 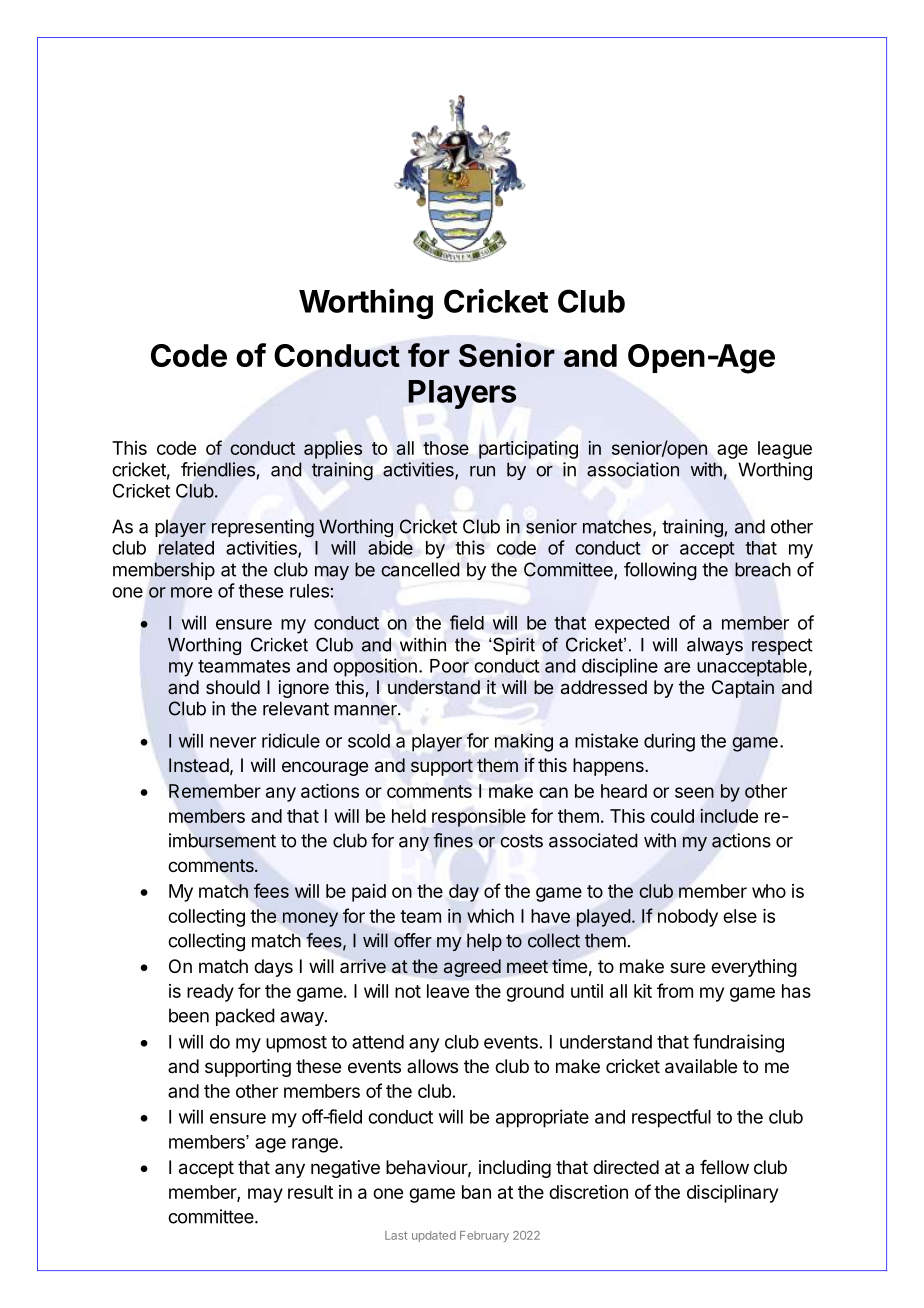 I want to click on Spirit, so click(x=513, y=646).
